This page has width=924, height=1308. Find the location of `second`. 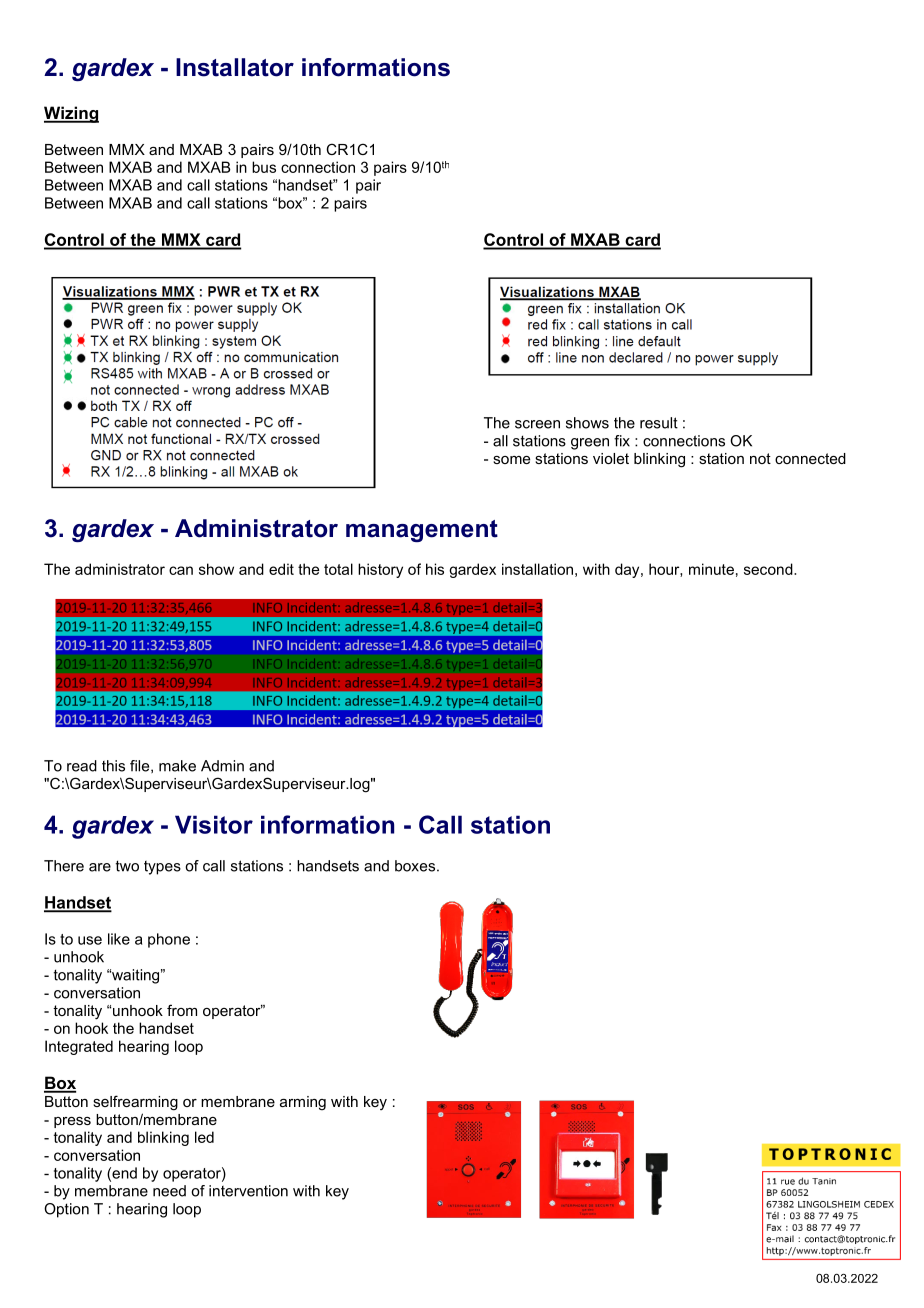

second is located at coordinates (769, 569).
